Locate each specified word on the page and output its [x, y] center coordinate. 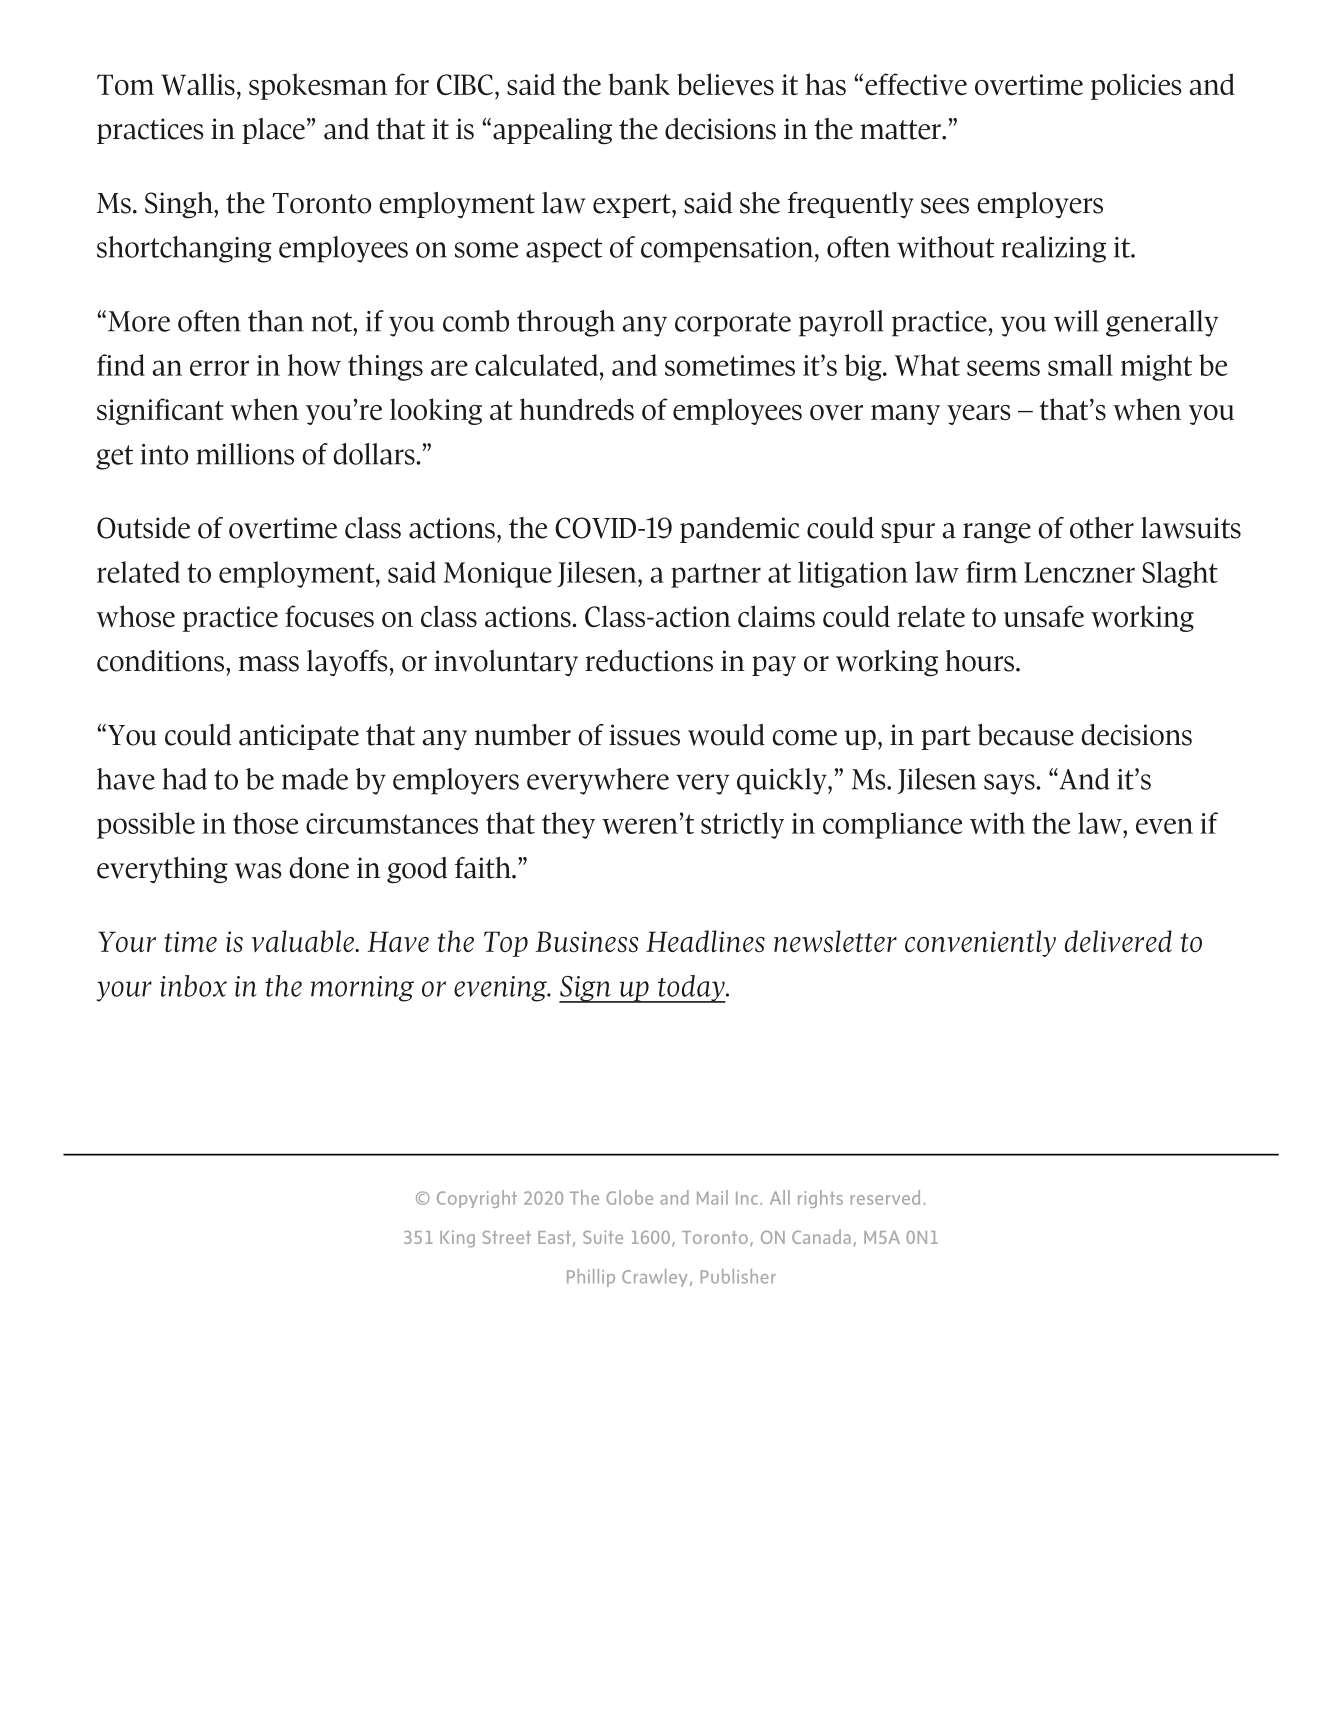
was [258, 871]
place [273, 131]
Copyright [477, 1199]
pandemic [740, 530]
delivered [1118, 941]
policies [1136, 86]
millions [245, 454]
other [1102, 528]
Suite [603, 1237]
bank [639, 84]
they [568, 825]
